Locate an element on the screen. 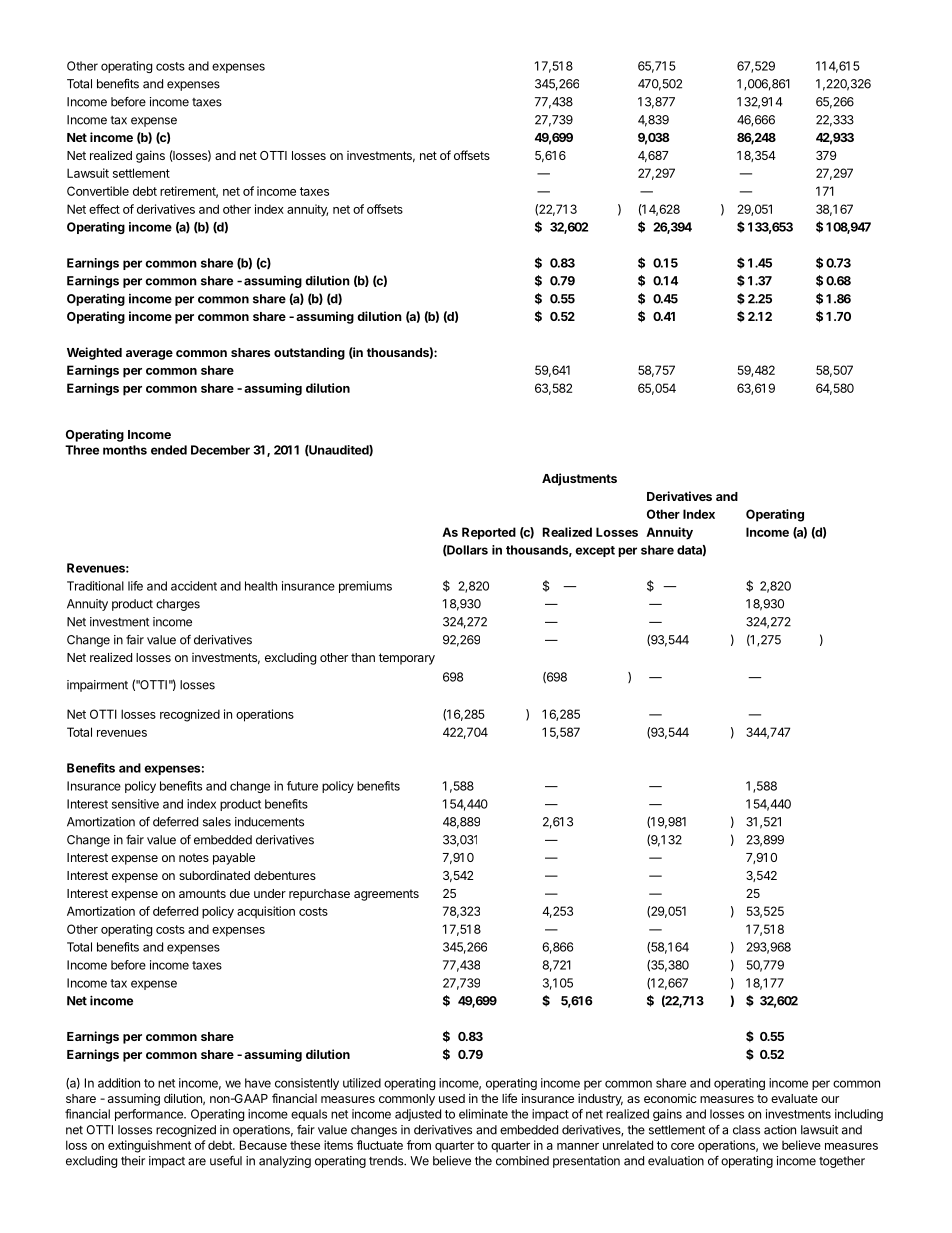 The height and width of the screenshot is (1233, 952). eliminate is located at coordinates (483, 1114).
